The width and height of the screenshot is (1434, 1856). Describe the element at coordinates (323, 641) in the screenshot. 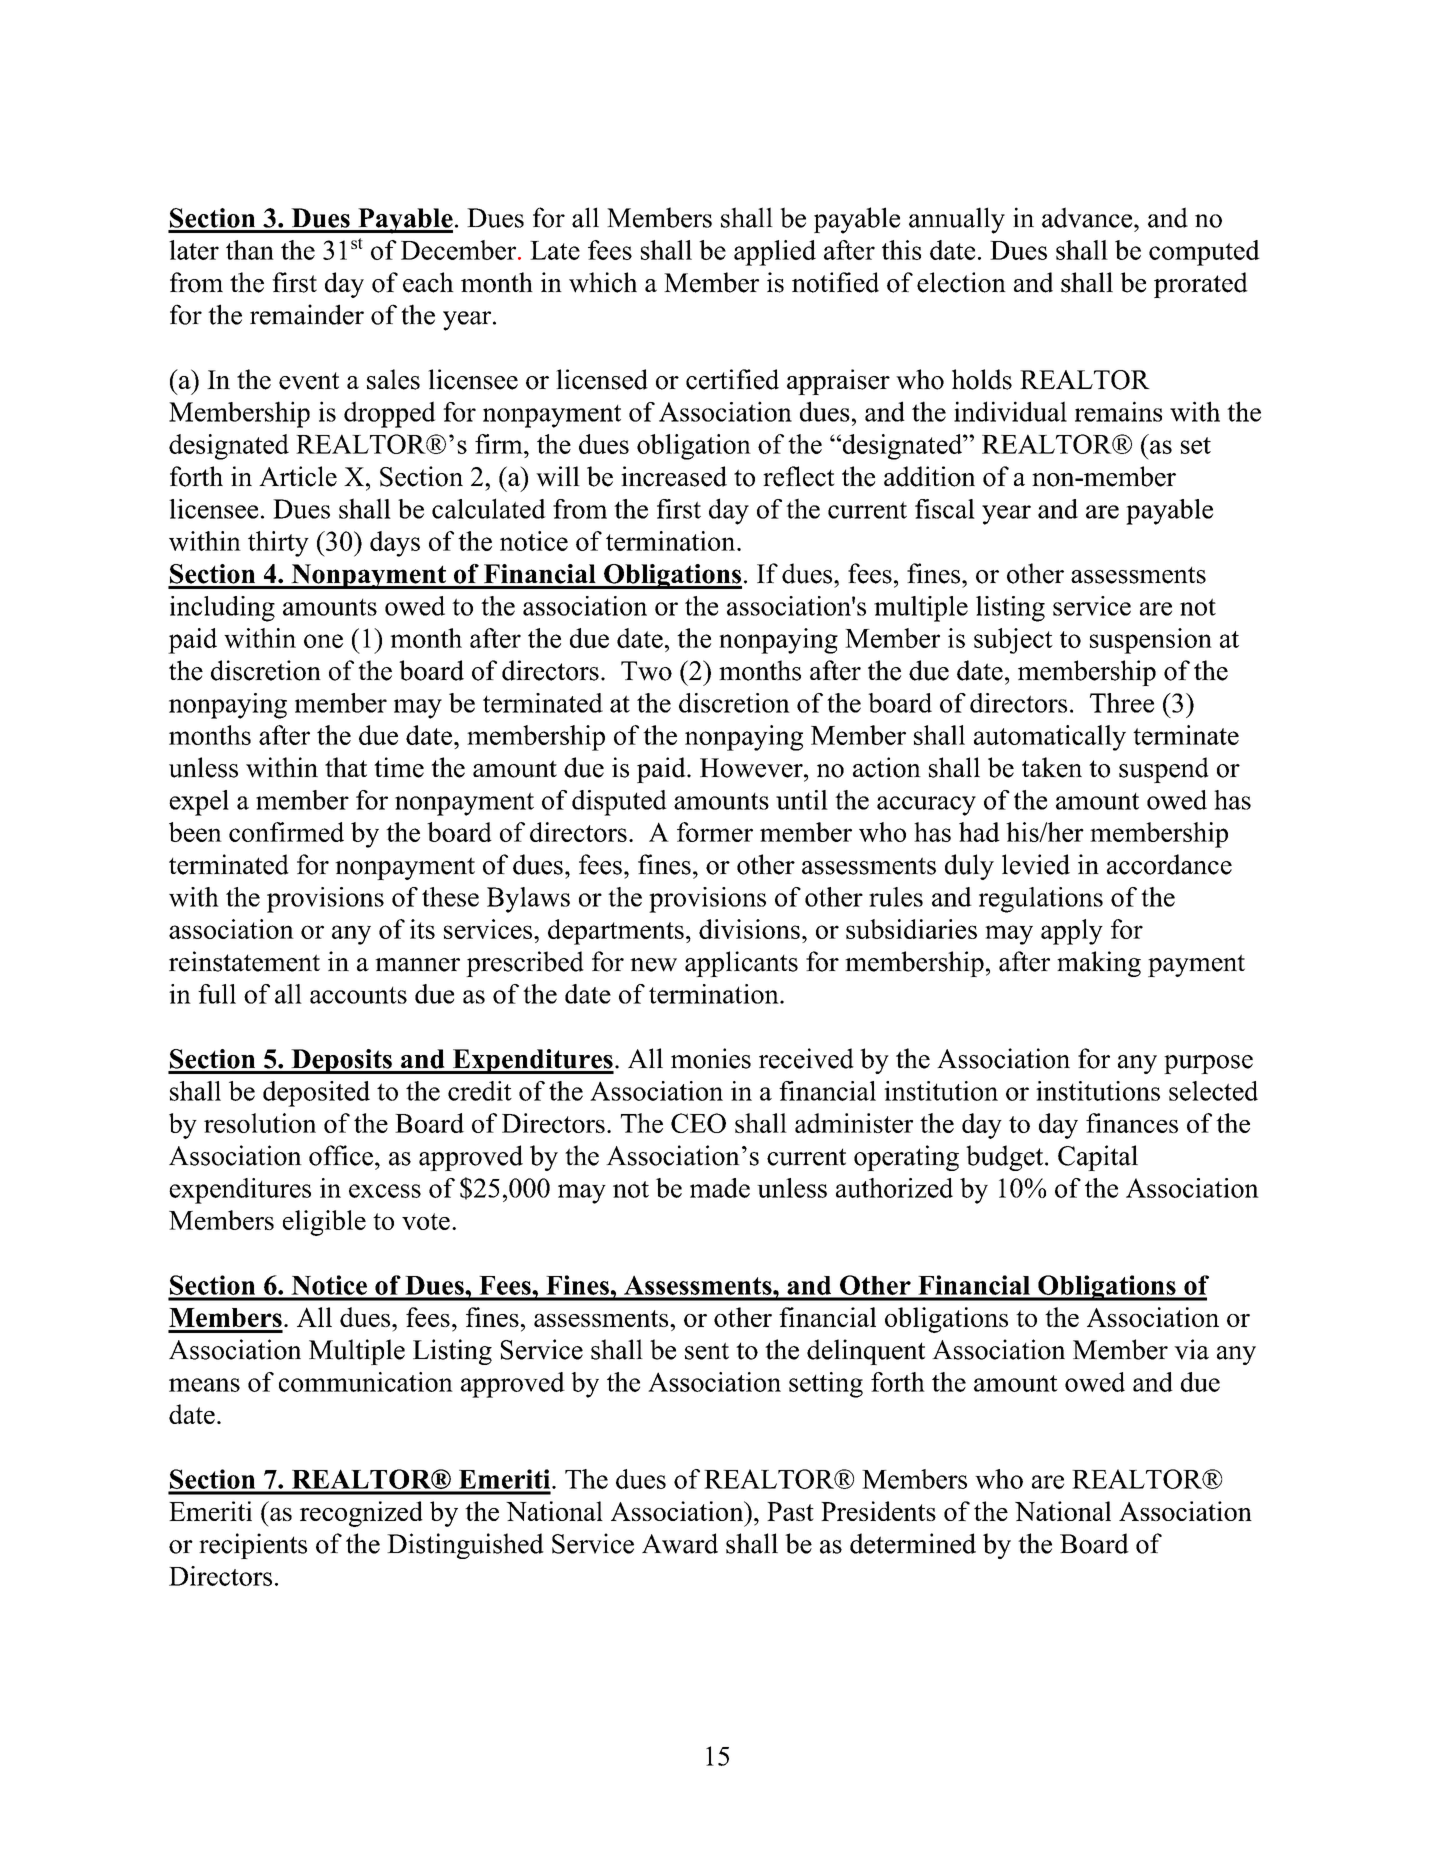

I see `one` at that location.
